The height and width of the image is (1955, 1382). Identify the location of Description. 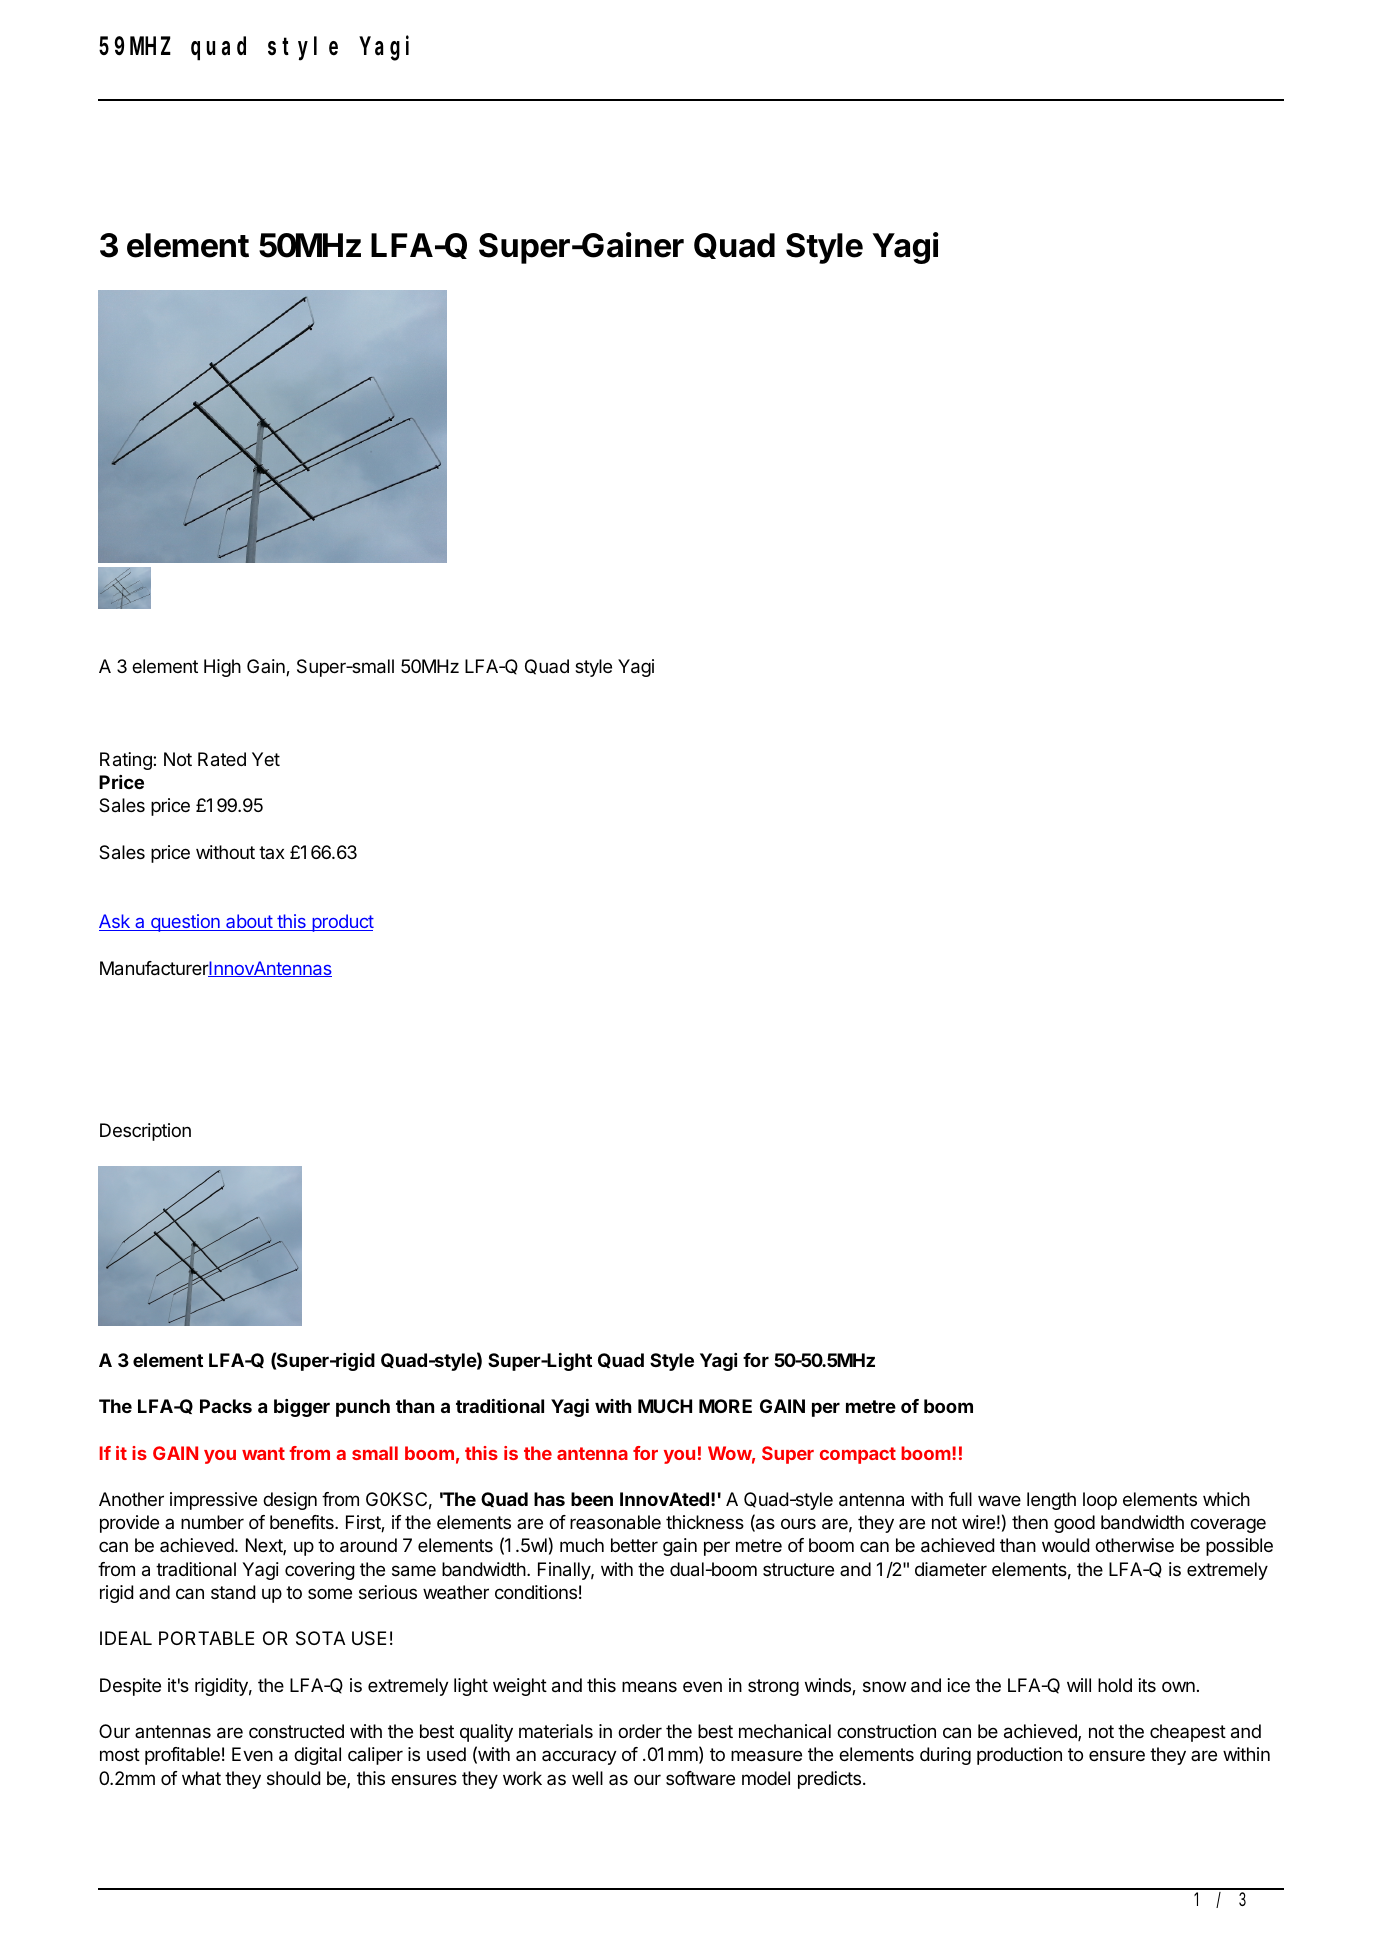
(145, 1132).
